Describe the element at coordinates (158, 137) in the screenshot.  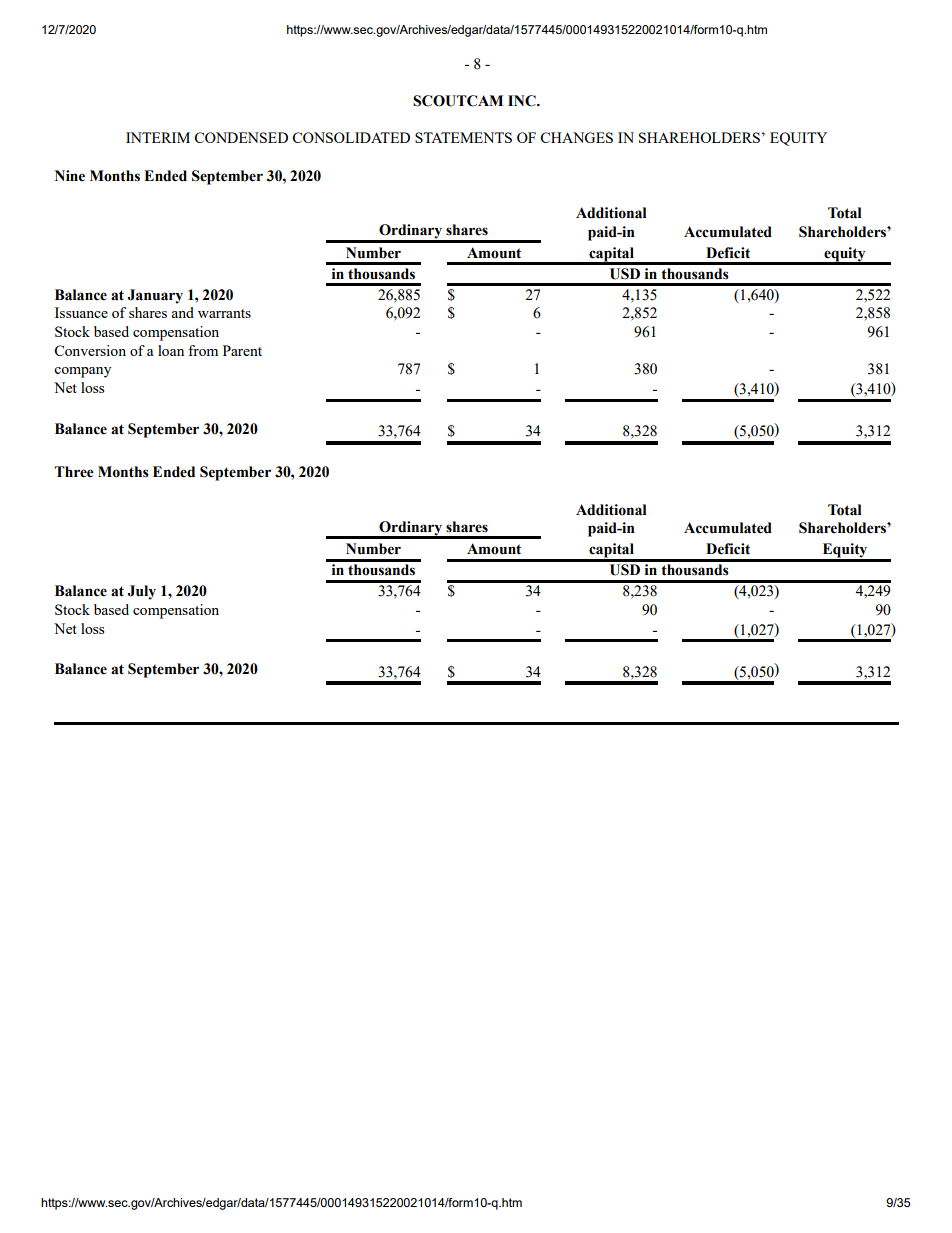
I see `INTERIM` at that location.
